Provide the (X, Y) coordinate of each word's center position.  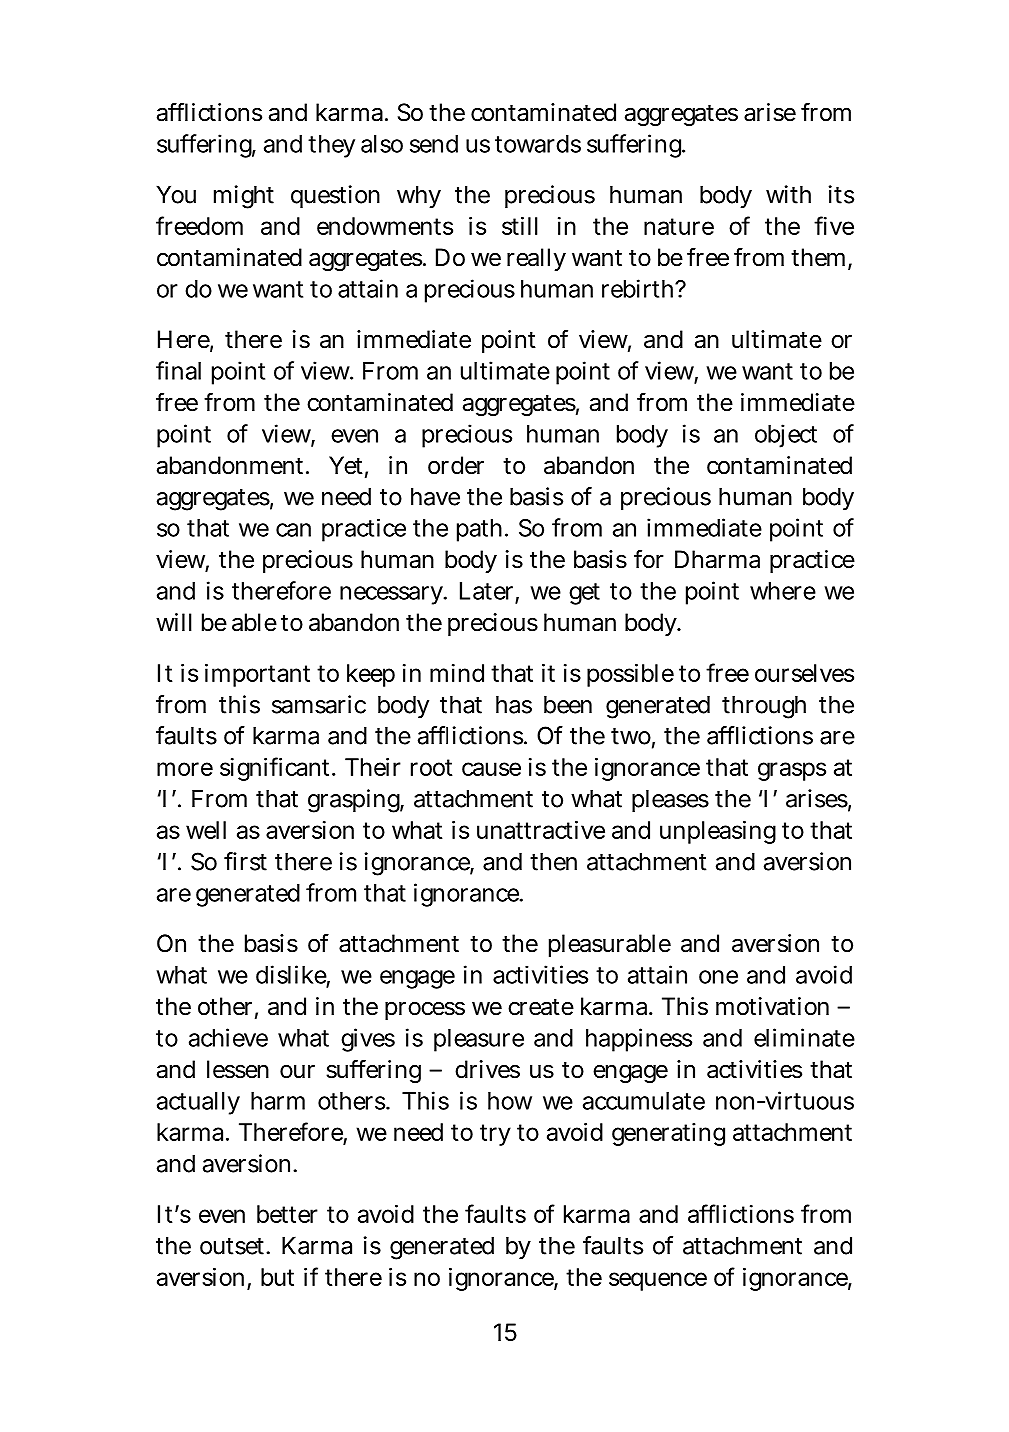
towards (538, 144)
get (584, 594)
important (257, 675)
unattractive (541, 830)
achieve (228, 1037)
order (456, 465)
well (206, 830)
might (244, 197)
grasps (792, 771)
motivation (772, 1006)
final (178, 370)
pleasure (479, 1040)
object (786, 436)
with (788, 194)
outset (234, 1246)
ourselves (804, 673)
